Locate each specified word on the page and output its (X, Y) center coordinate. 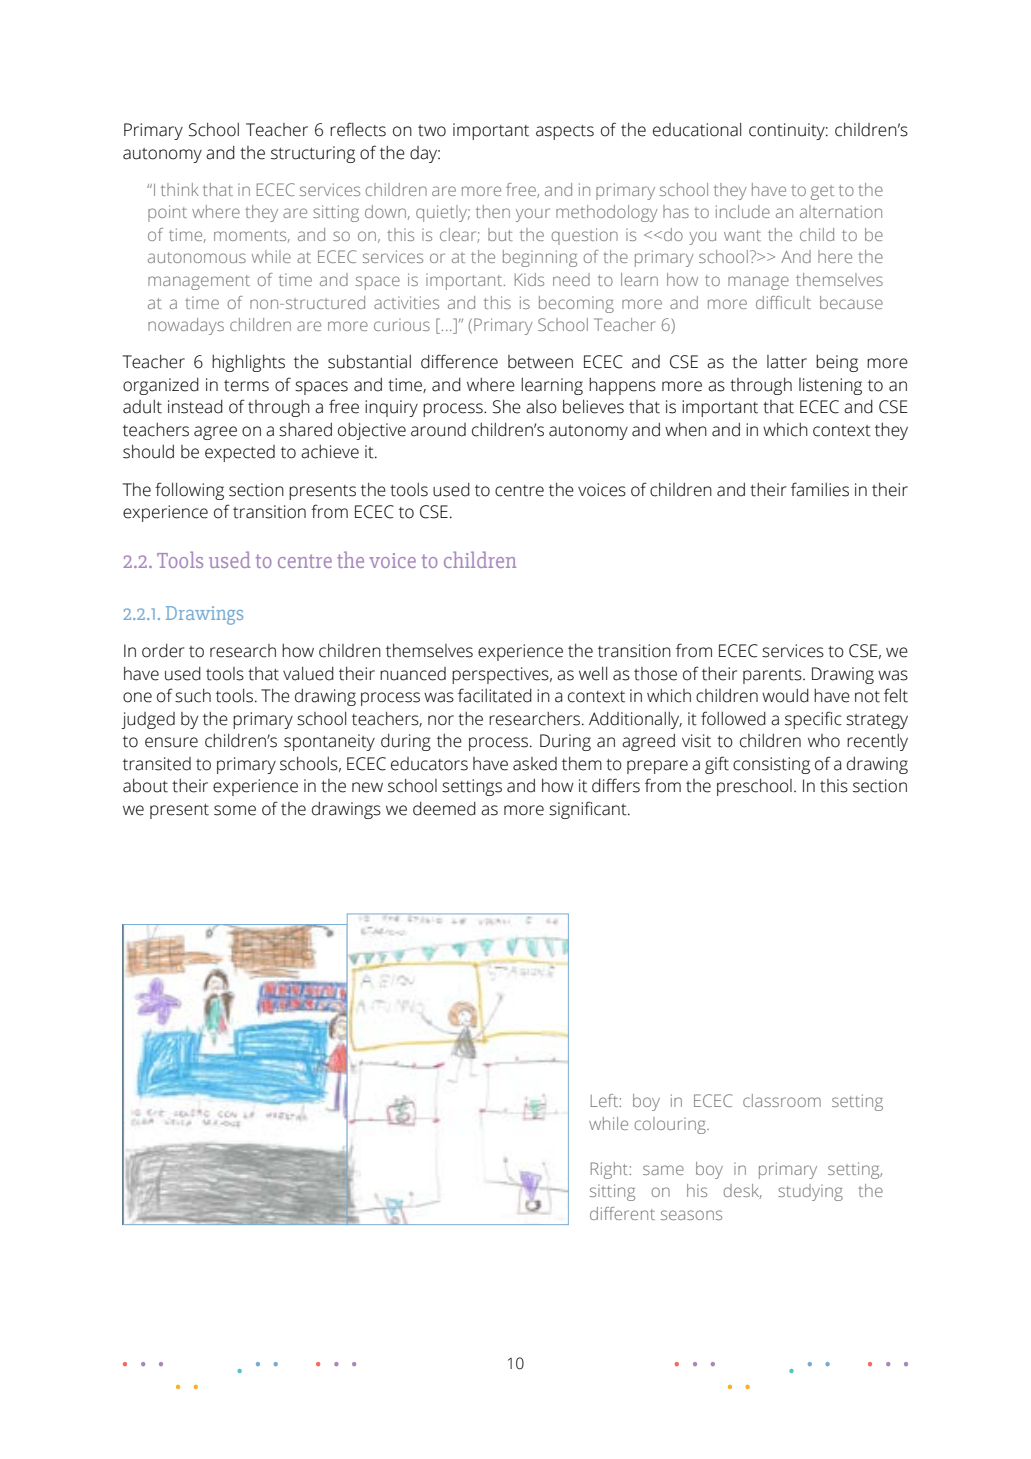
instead (195, 407)
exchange (775, 666)
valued (308, 673)
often (784, 130)
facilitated (495, 695)
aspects (565, 132)
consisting (771, 765)
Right (609, 1170)
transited (157, 764)
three (813, 430)
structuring (313, 154)
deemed (444, 809)
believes (593, 406)
